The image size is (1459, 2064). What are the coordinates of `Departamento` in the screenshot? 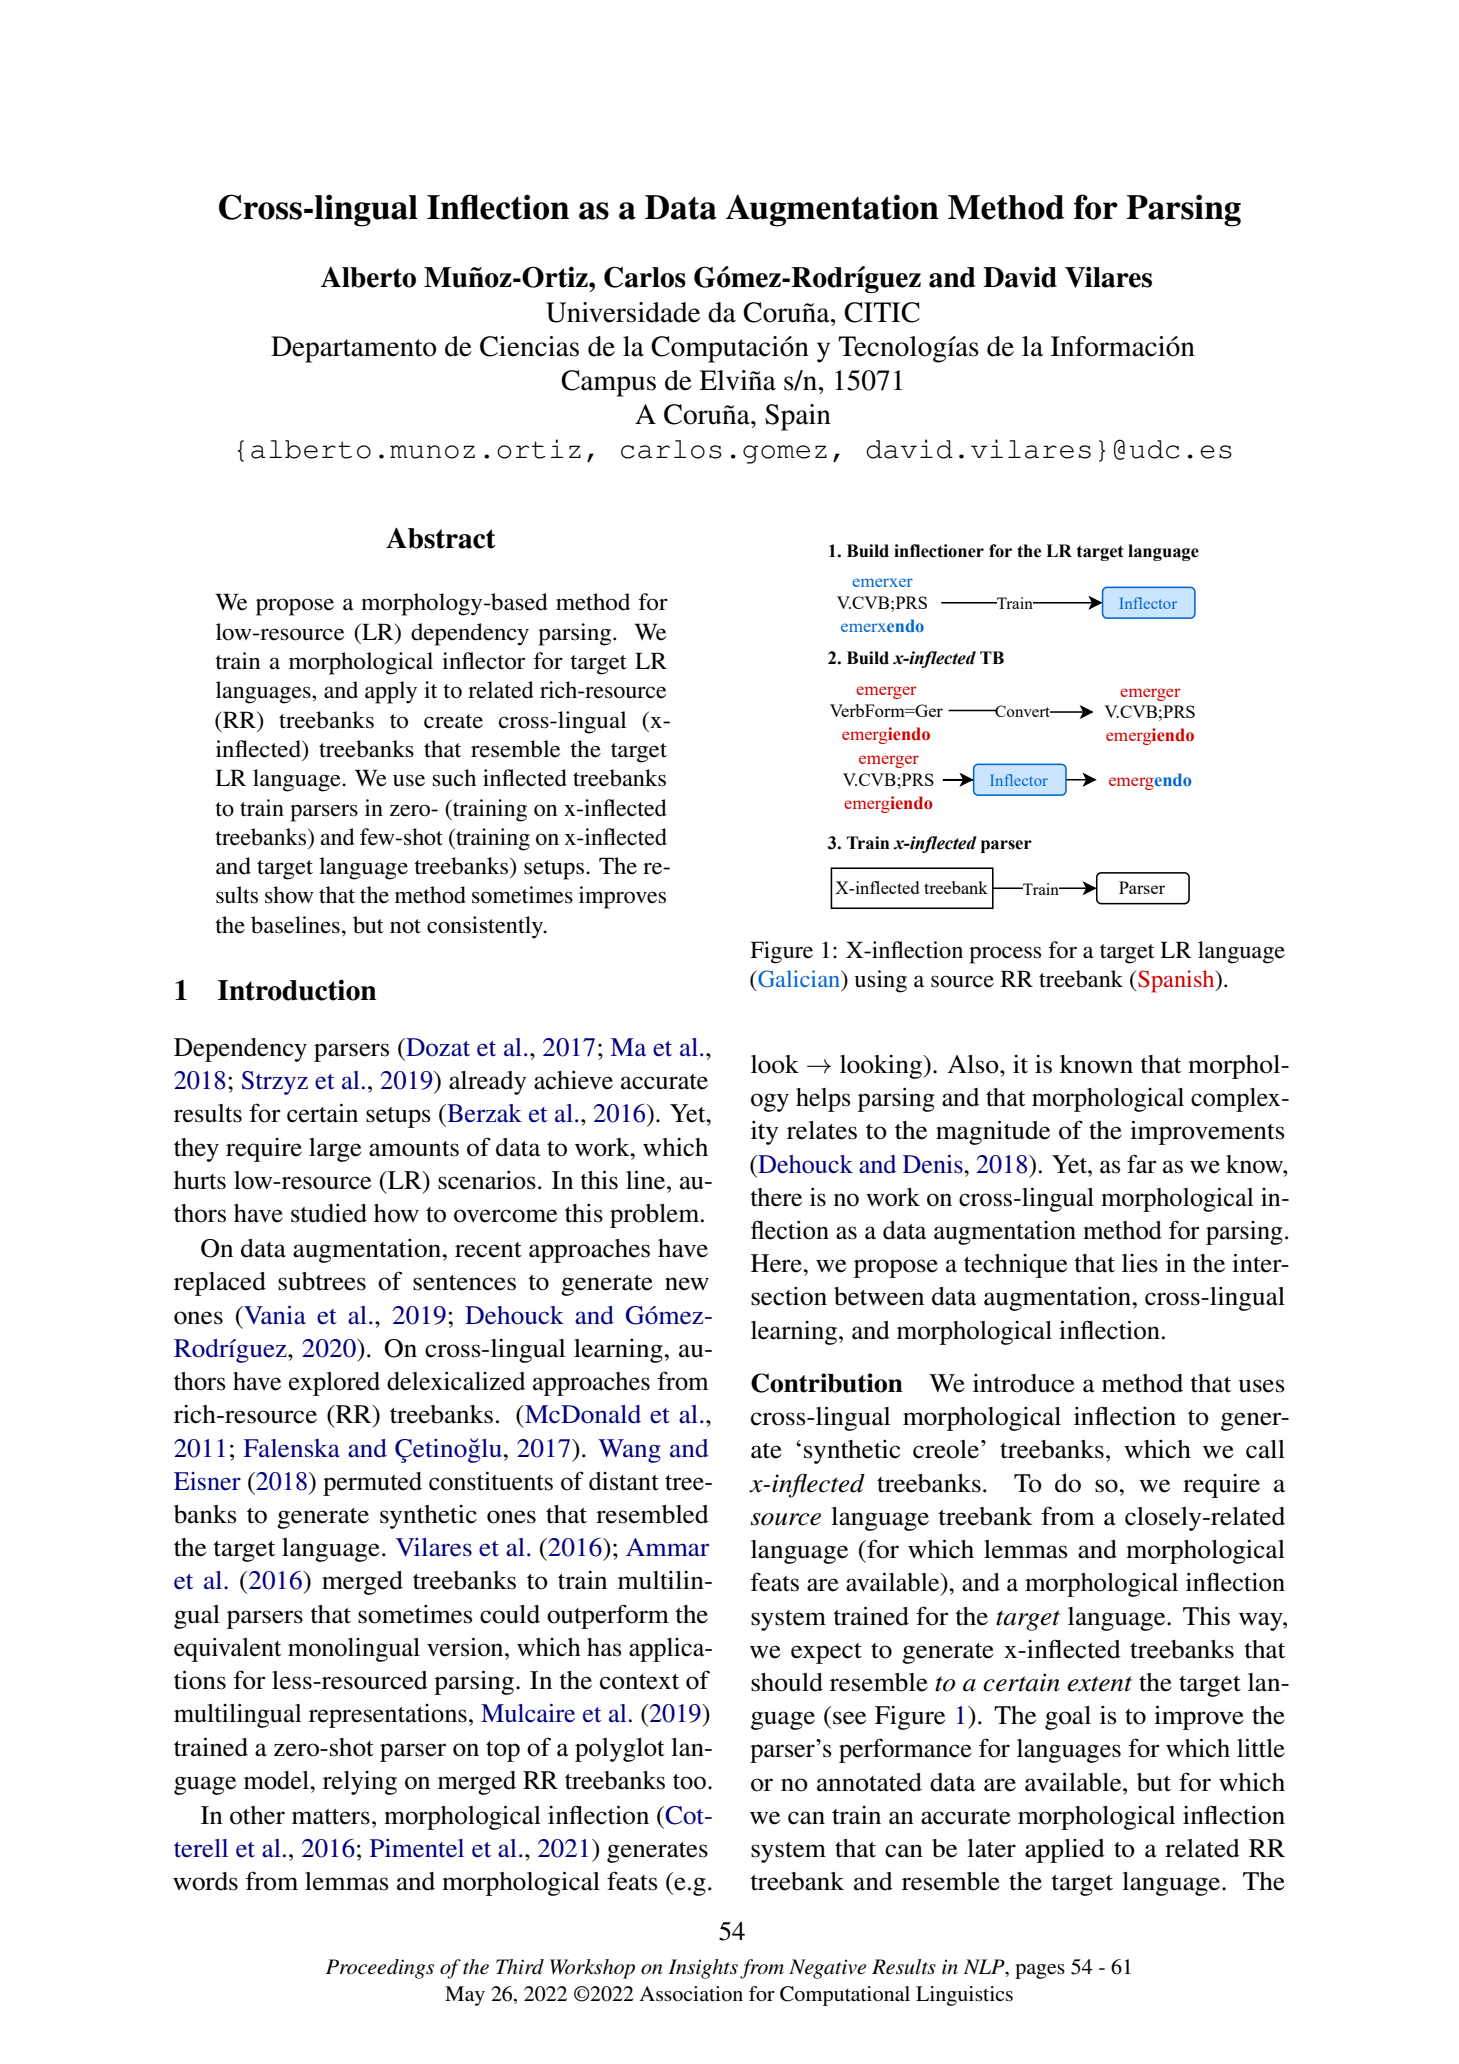 It's located at (353, 349).
